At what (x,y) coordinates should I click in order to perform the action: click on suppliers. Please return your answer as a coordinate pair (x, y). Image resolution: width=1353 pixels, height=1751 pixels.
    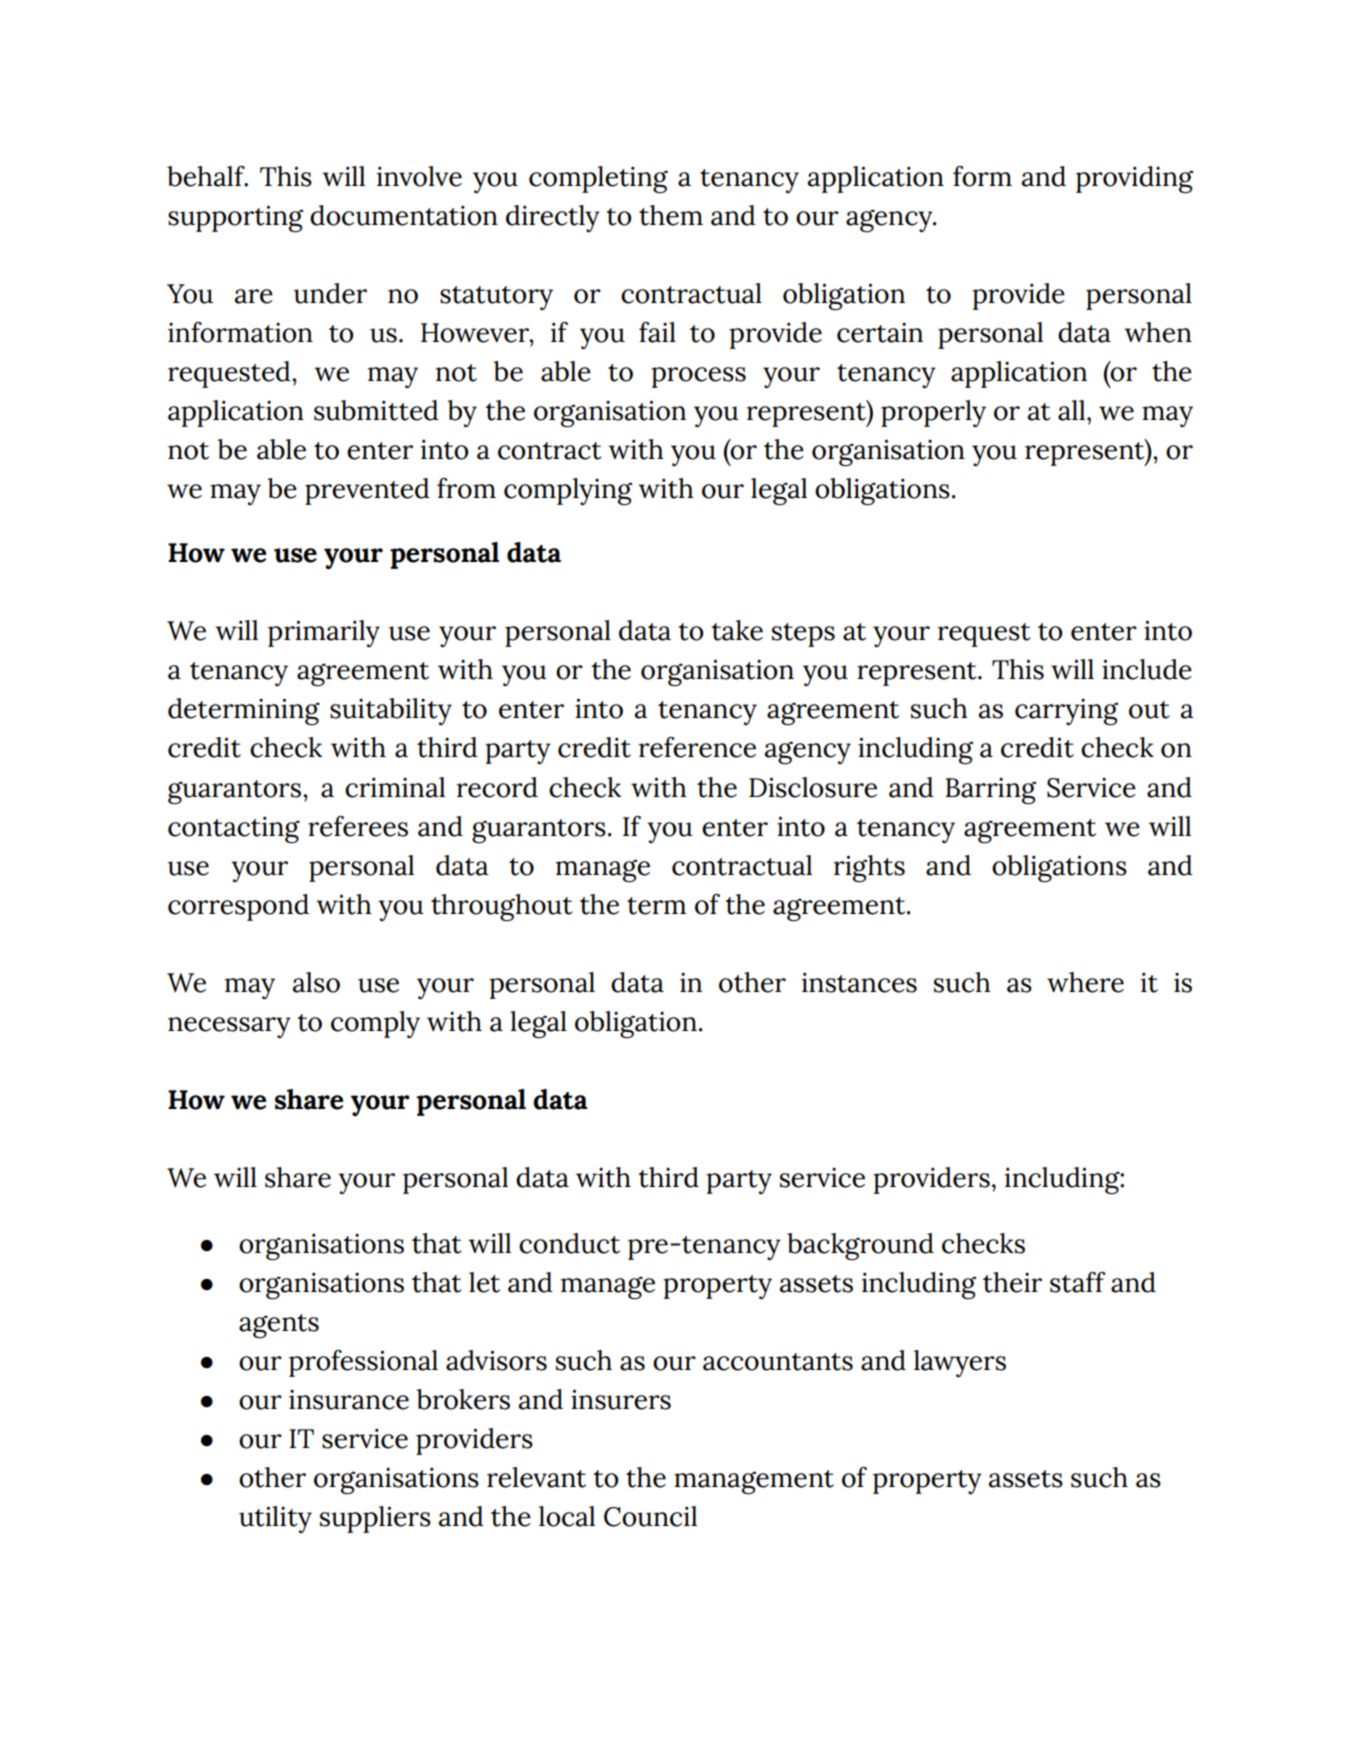
    Looking at the image, I should click on (375, 1519).
